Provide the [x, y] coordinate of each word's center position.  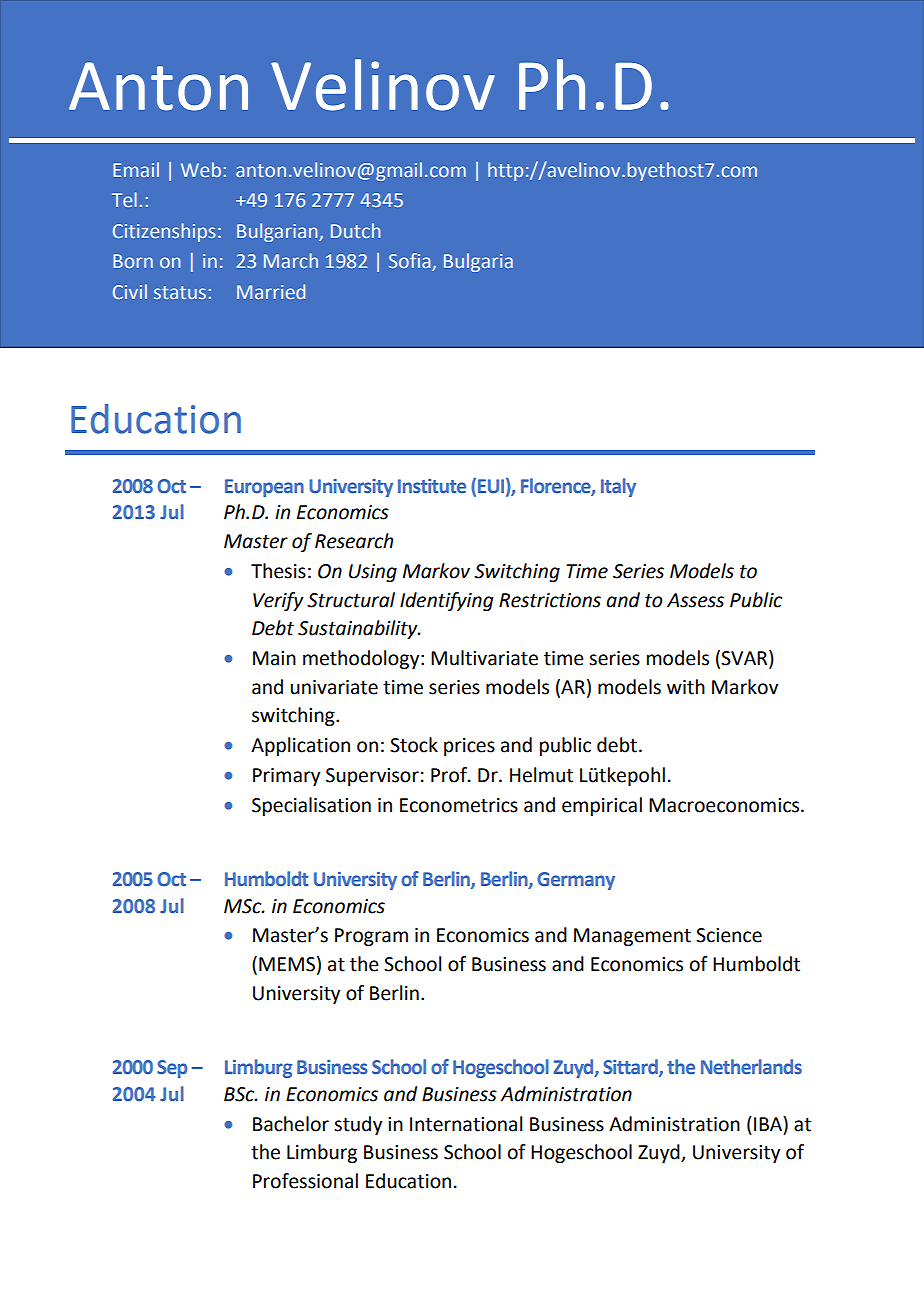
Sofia [411, 262]
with [686, 687]
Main [274, 658]
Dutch [355, 230]
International [466, 1124]
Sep [172, 1069]
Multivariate [484, 658]
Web [201, 169]
